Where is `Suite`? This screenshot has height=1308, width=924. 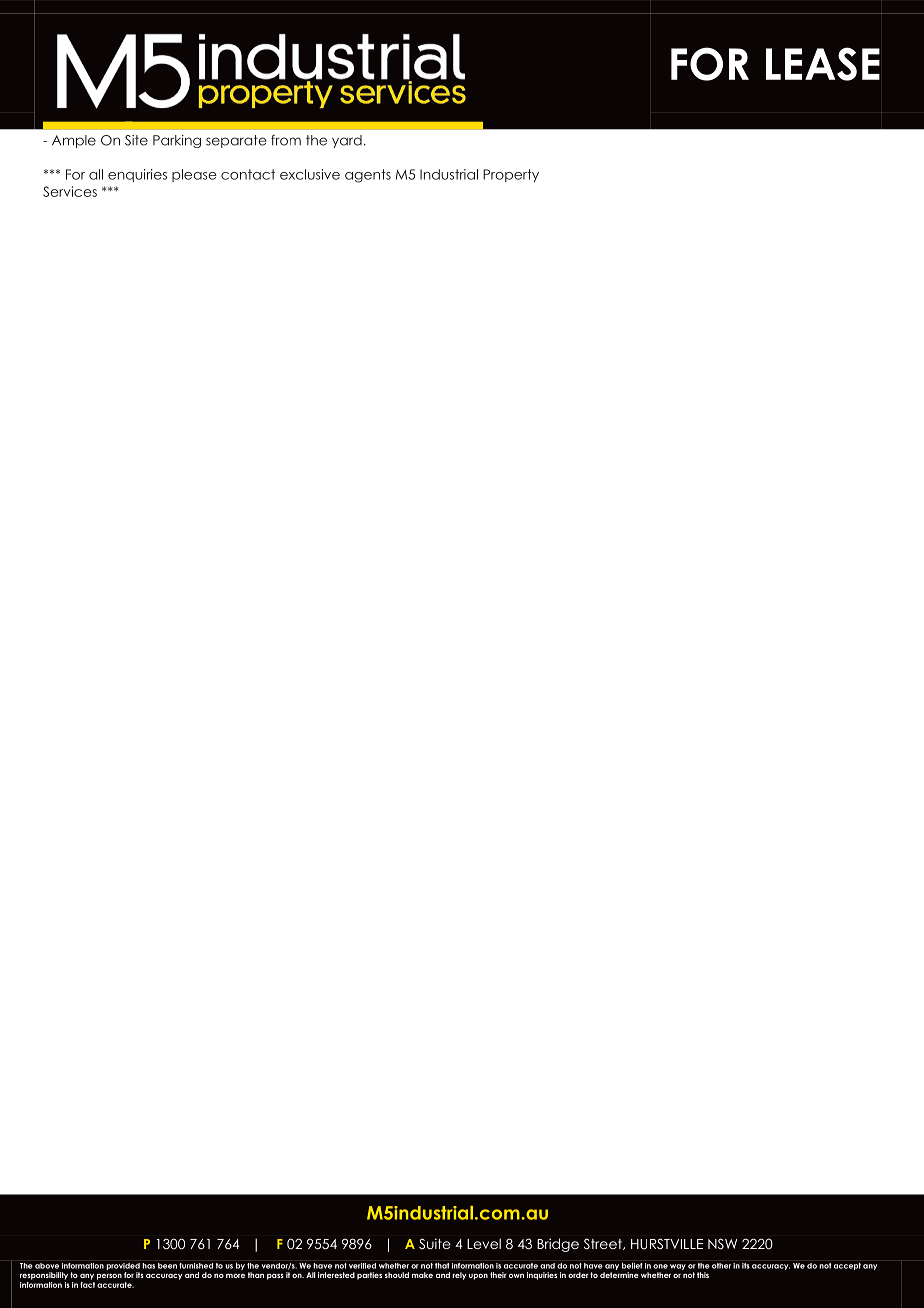 Suite is located at coordinates (435, 1243).
